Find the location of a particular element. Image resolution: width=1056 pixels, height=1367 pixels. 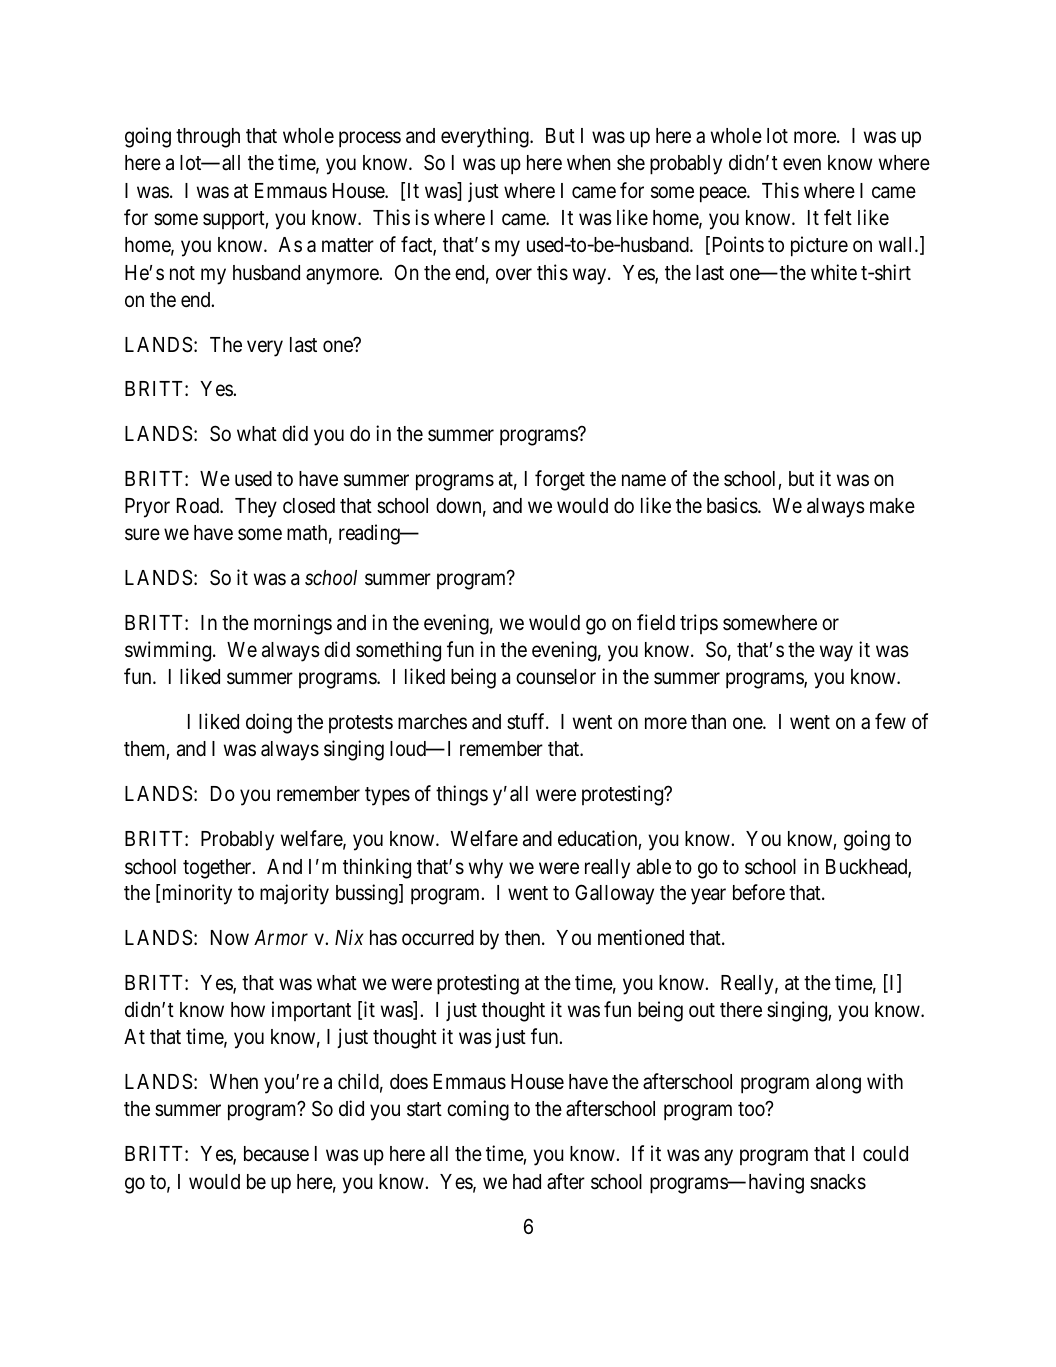

felt is located at coordinates (838, 217).
